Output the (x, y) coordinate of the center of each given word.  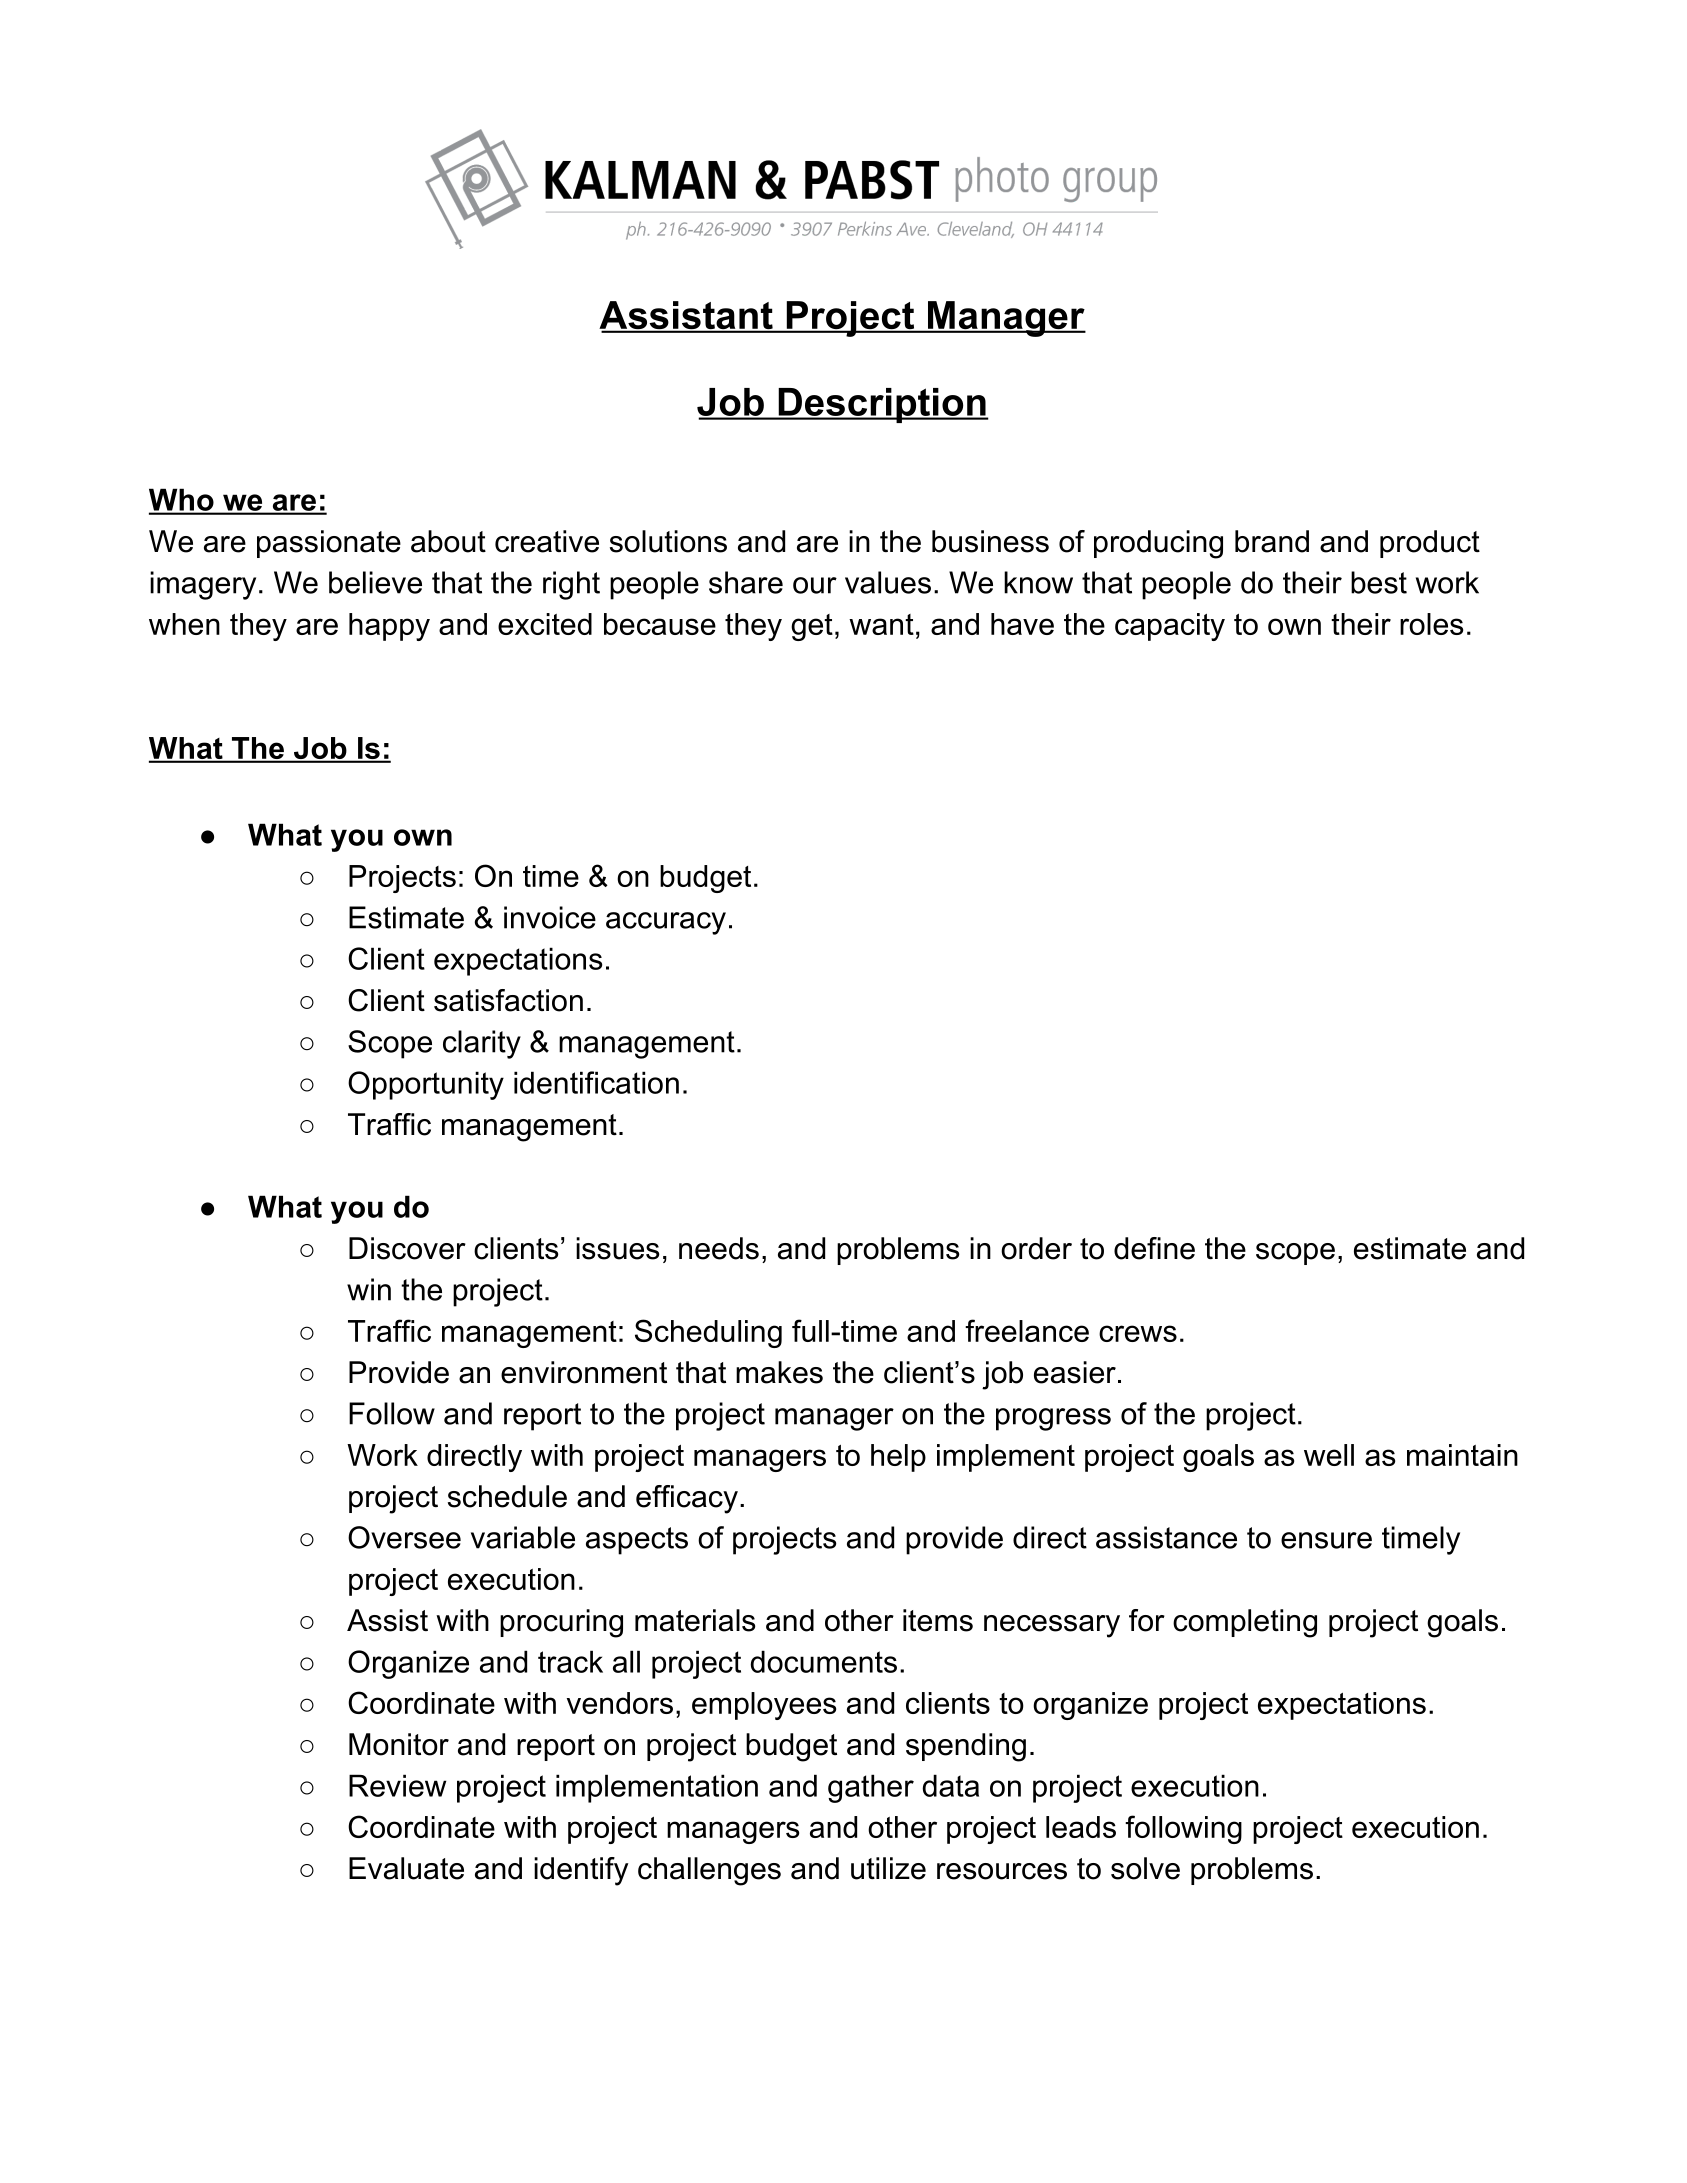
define (1154, 1248)
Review (397, 1785)
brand (1272, 541)
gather (871, 1788)
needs (719, 1248)
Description (882, 405)
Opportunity (426, 1085)
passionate (329, 544)
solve (1145, 1868)
